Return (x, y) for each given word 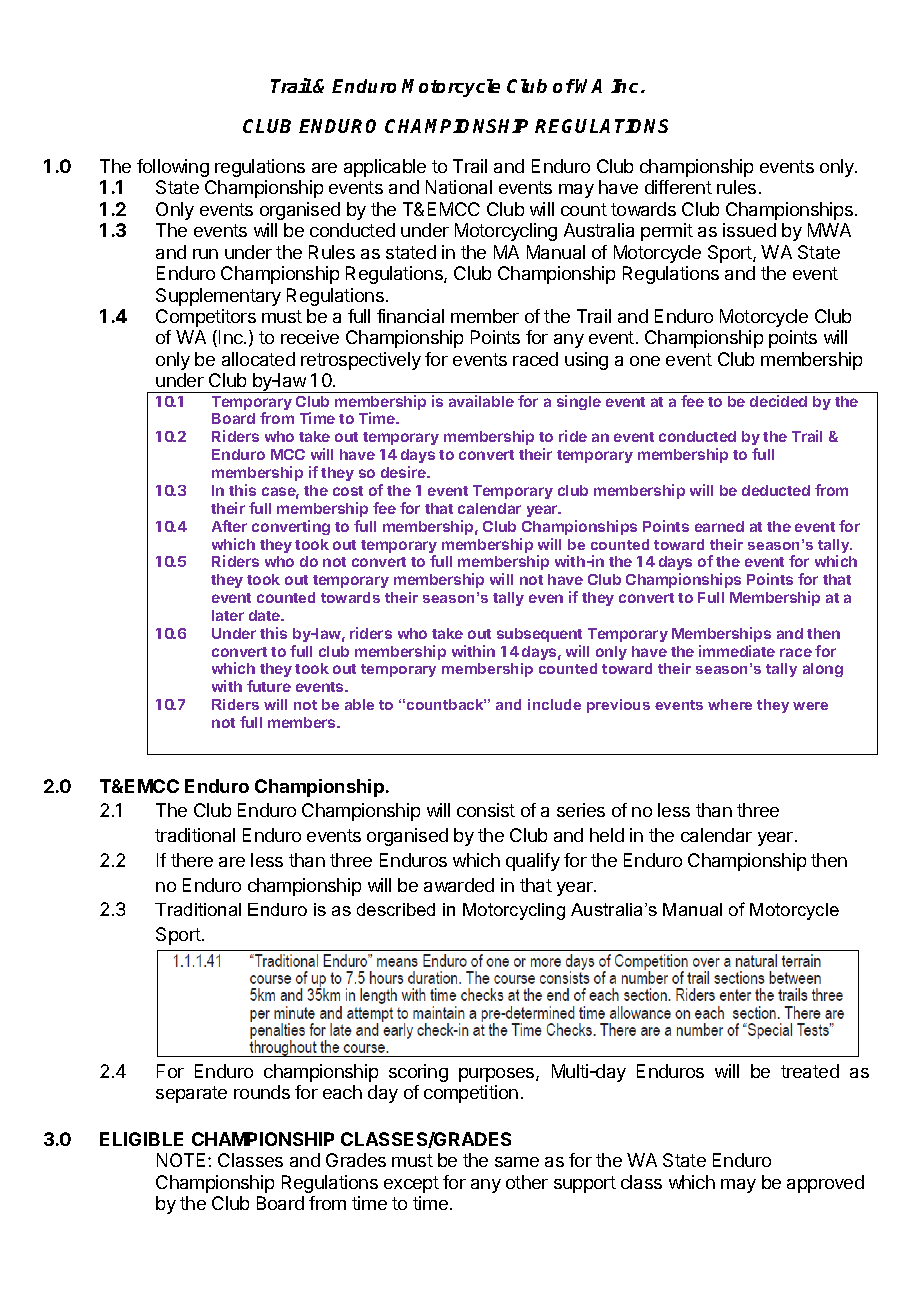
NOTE (183, 1160)
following (173, 168)
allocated (258, 359)
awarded (459, 885)
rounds (262, 1092)
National (459, 187)
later (228, 615)
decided (778, 401)
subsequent (539, 635)
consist (486, 810)
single (579, 402)
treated (810, 1071)
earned (719, 526)
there (192, 860)
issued (749, 230)
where (730, 704)
